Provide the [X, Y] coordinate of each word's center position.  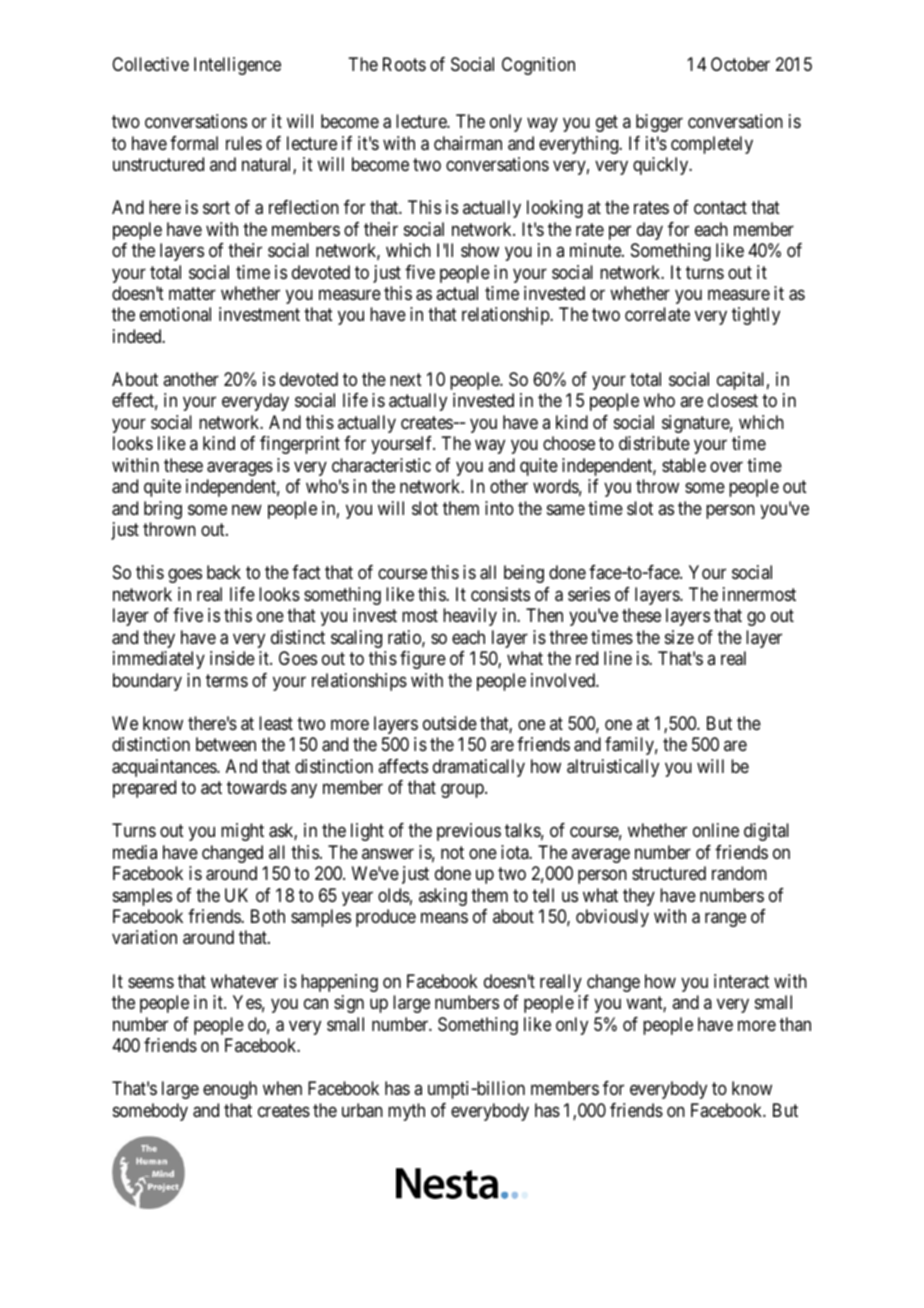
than [795, 1024]
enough [230, 1090]
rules [244, 143]
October [740, 64]
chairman [468, 143]
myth [406, 1112]
